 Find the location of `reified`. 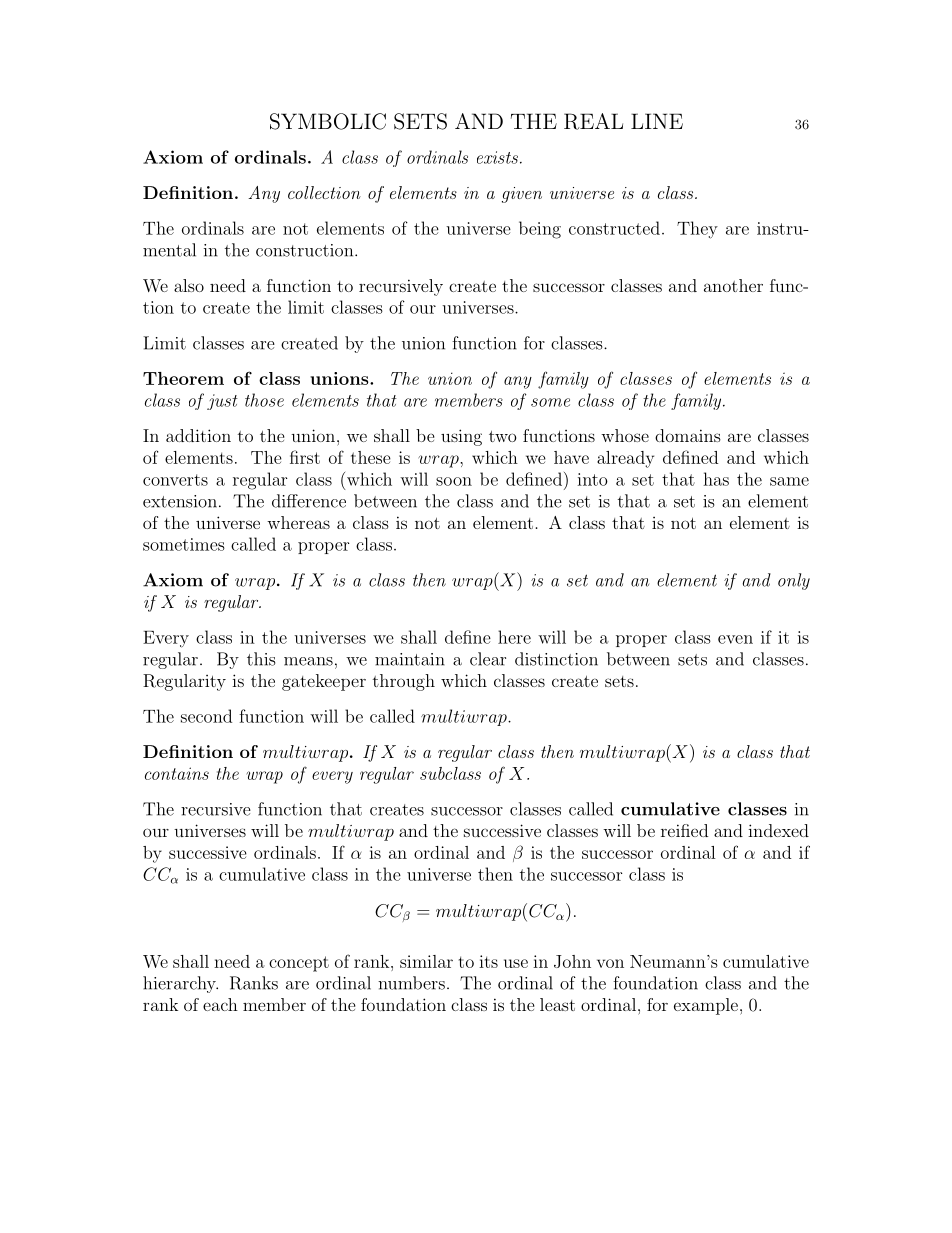

reified is located at coordinates (684, 830).
